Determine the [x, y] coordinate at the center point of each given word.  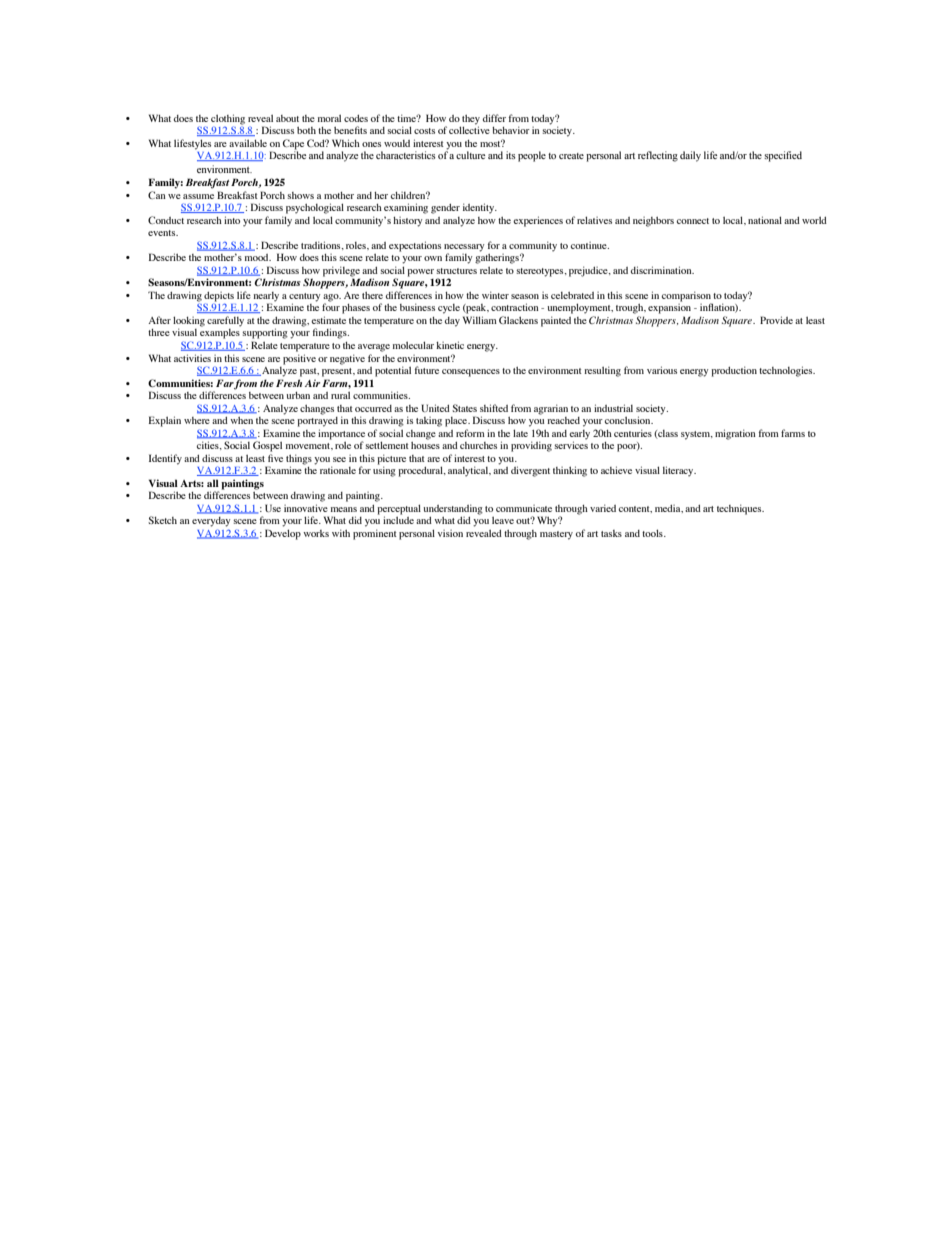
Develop [283, 534]
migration [735, 434]
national [765, 220]
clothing [228, 120]
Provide [776, 320]
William [480, 320]
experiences [538, 221]
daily [690, 156]
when [242, 420]
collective [469, 130]
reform [470, 433]
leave [503, 520]
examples [220, 334]
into [232, 220]
